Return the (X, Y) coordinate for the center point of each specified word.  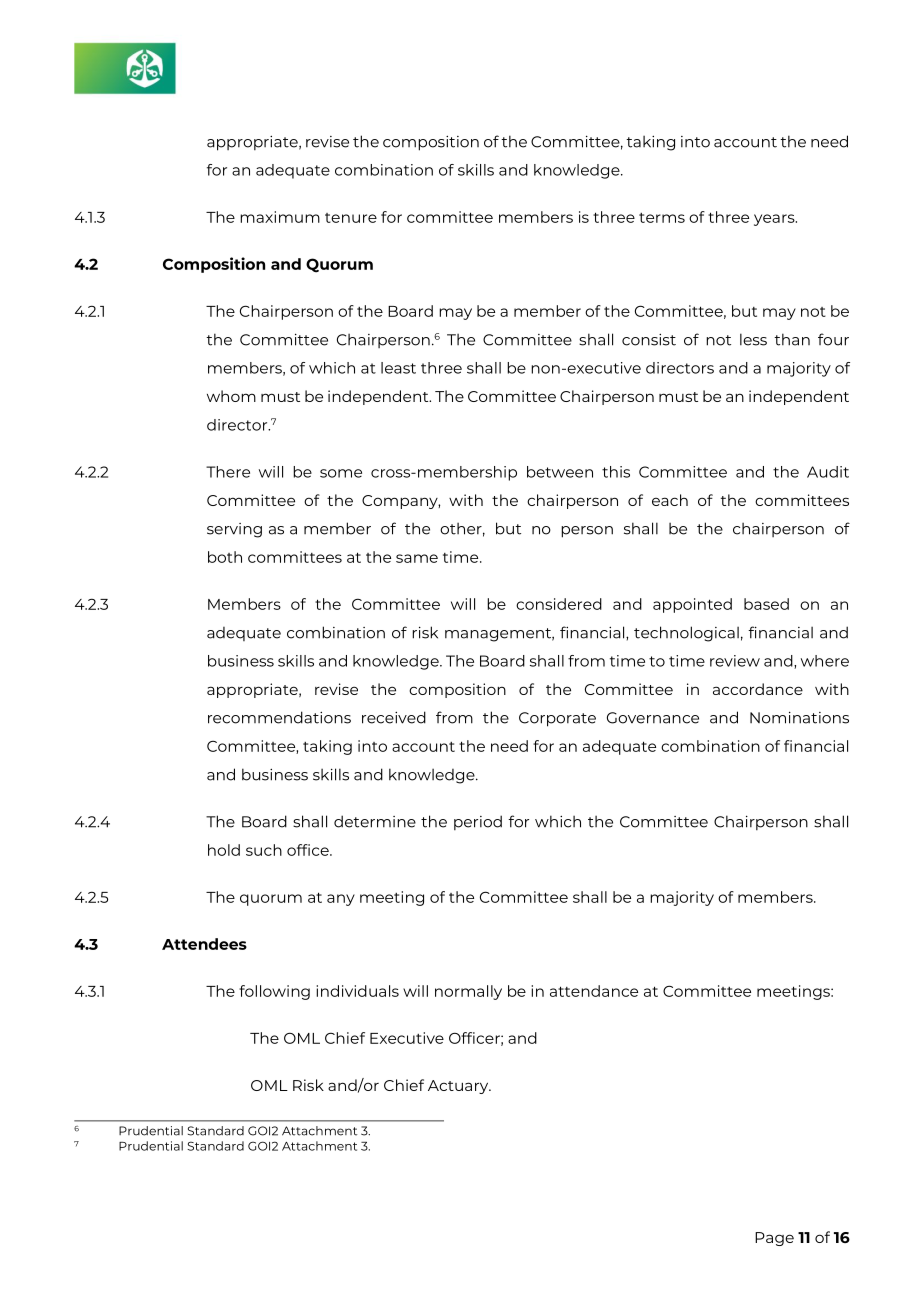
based (766, 604)
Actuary (459, 1087)
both (225, 557)
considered (559, 604)
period (478, 822)
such (264, 850)
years (775, 220)
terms (662, 218)
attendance (594, 991)
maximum (280, 217)
